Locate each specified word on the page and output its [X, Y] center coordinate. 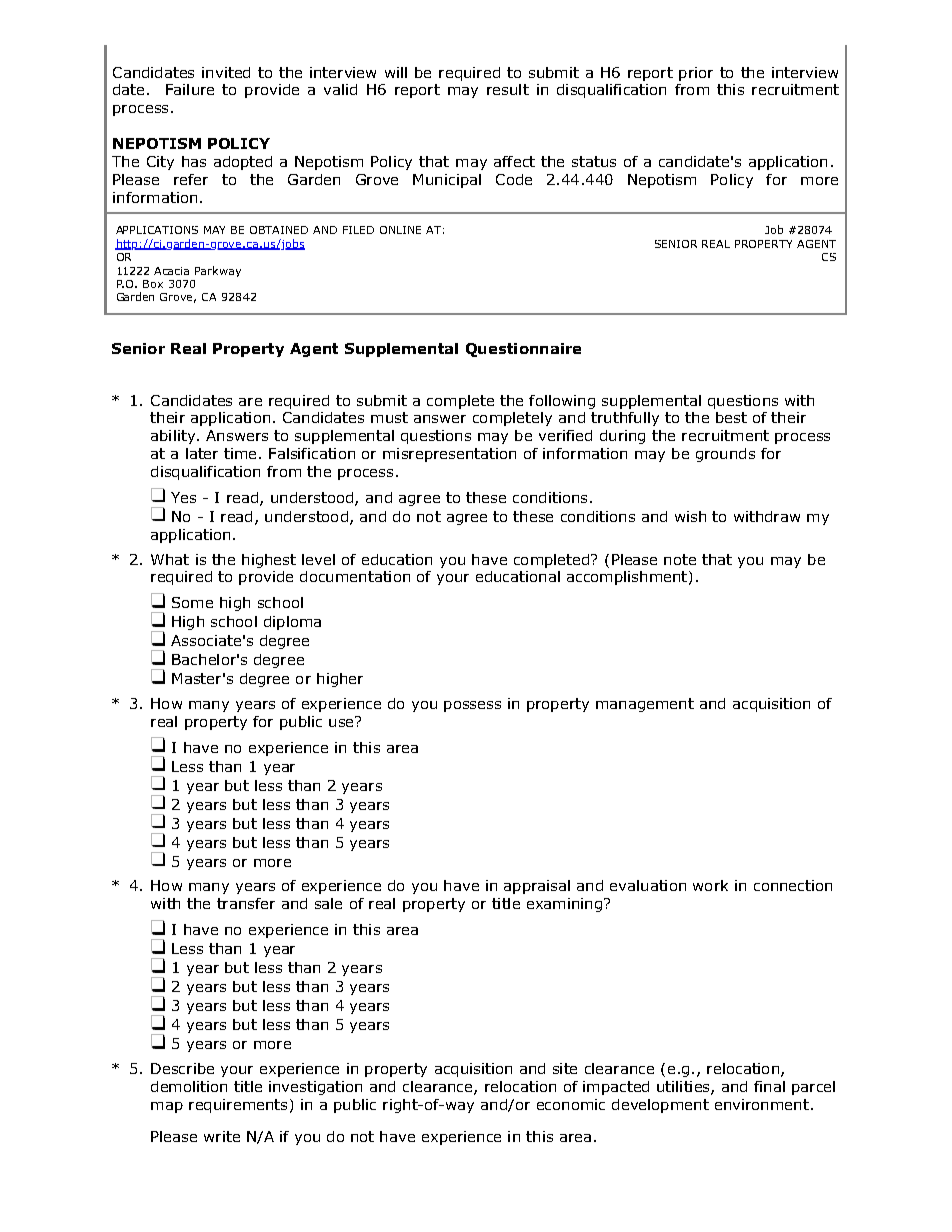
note [680, 559]
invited [226, 72]
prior [696, 74]
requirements [238, 1106]
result [508, 89]
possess [472, 706]
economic [571, 1104]
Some [192, 602]
